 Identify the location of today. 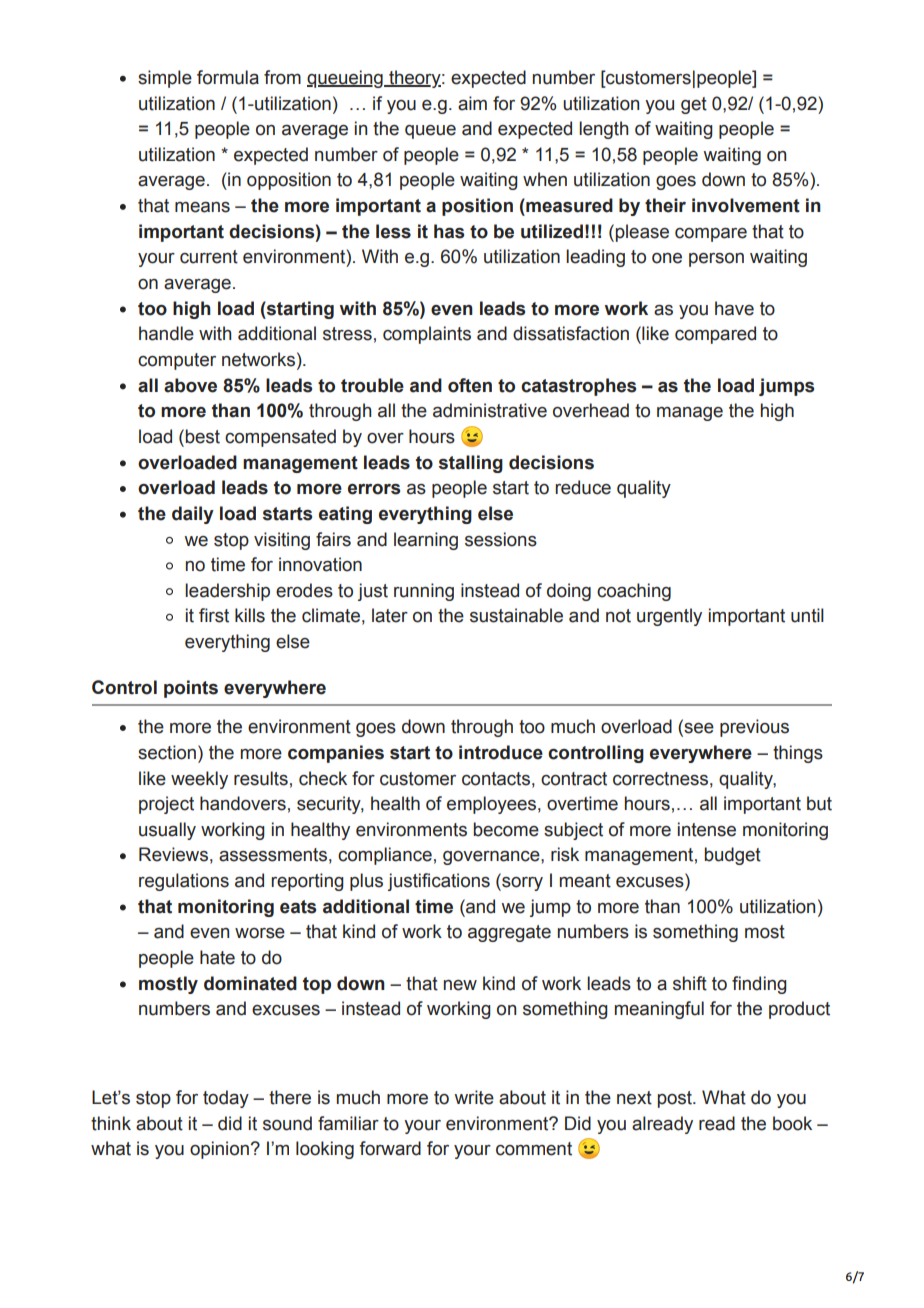
(226, 1099).
